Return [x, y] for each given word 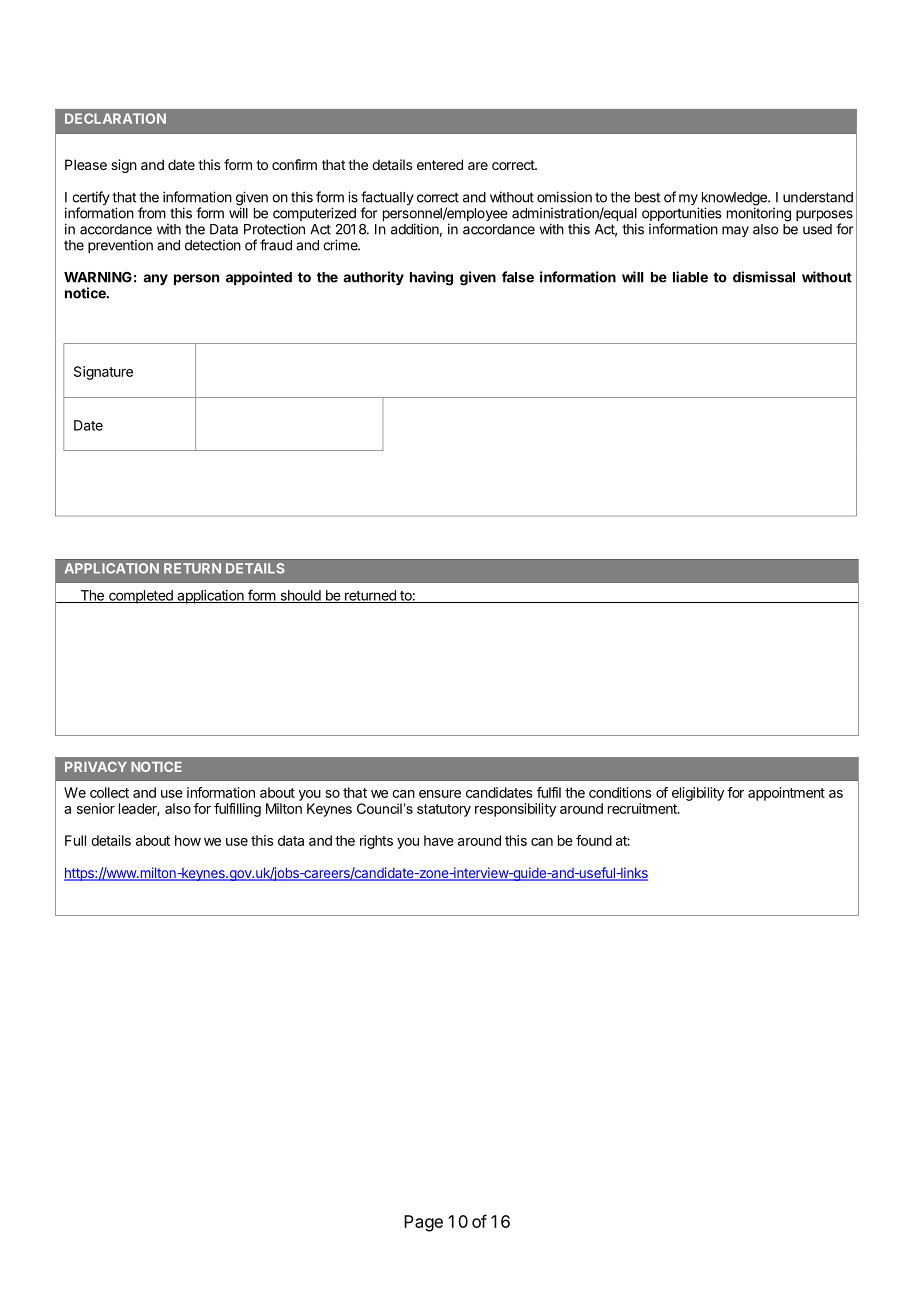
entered [440, 164]
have [439, 840]
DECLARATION [115, 118]
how [188, 840]
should [300, 596]
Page [423, 1223]
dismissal [764, 277]
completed [141, 597]
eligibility [698, 794]
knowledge [735, 200]
